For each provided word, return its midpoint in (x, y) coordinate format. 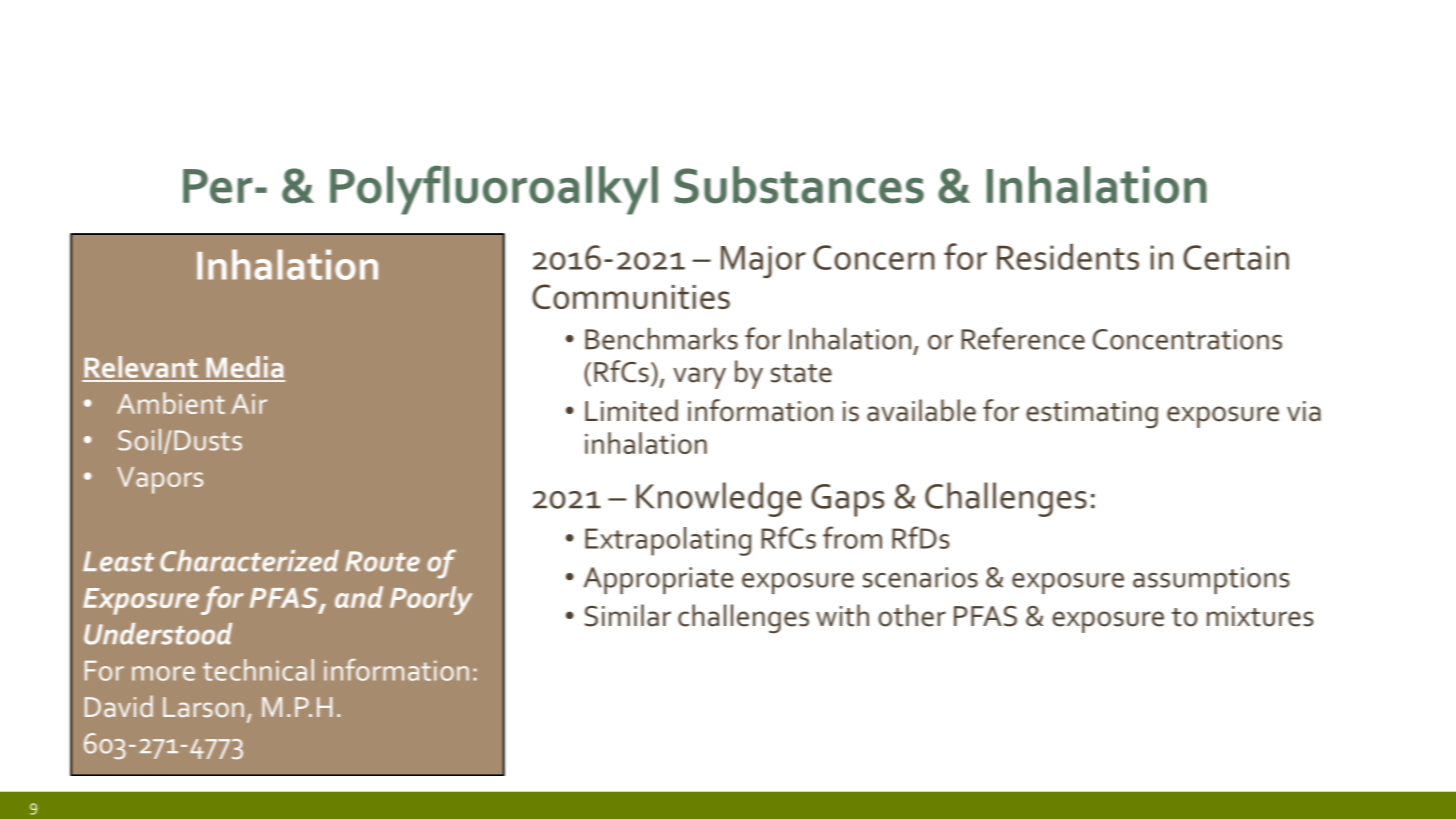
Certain (1236, 257)
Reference (1023, 338)
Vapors (160, 480)
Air (249, 404)
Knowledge (719, 499)
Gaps (847, 500)
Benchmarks (661, 338)
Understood (158, 634)
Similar (628, 615)
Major (763, 262)
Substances (799, 185)
